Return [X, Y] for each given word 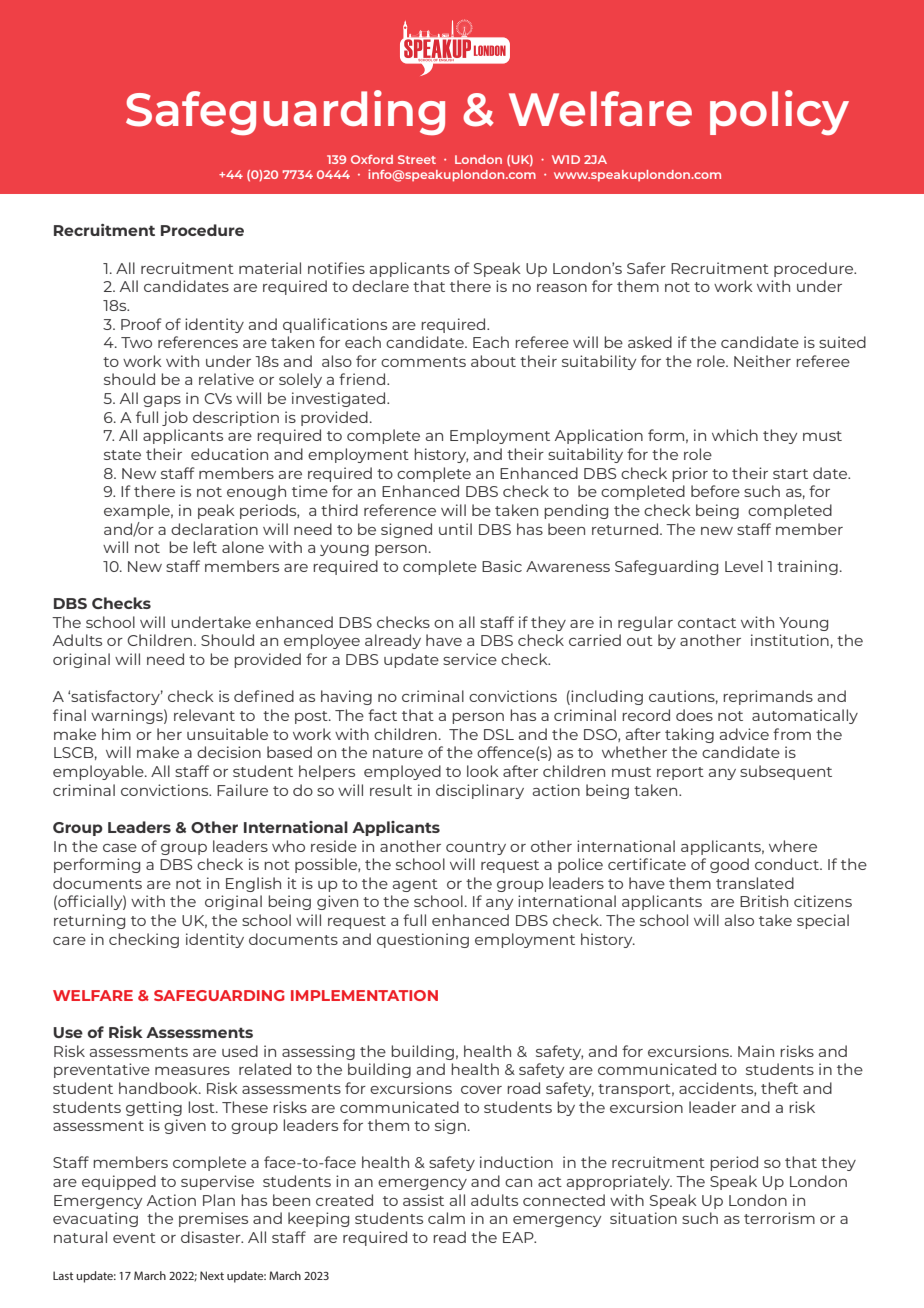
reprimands [768, 697]
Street [417, 159]
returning [89, 921]
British [764, 901]
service [470, 659]
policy [779, 112]
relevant [204, 715]
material [270, 268]
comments [423, 362]
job [175, 418]
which [735, 435]
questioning [423, 940]
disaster [212, 1237]
